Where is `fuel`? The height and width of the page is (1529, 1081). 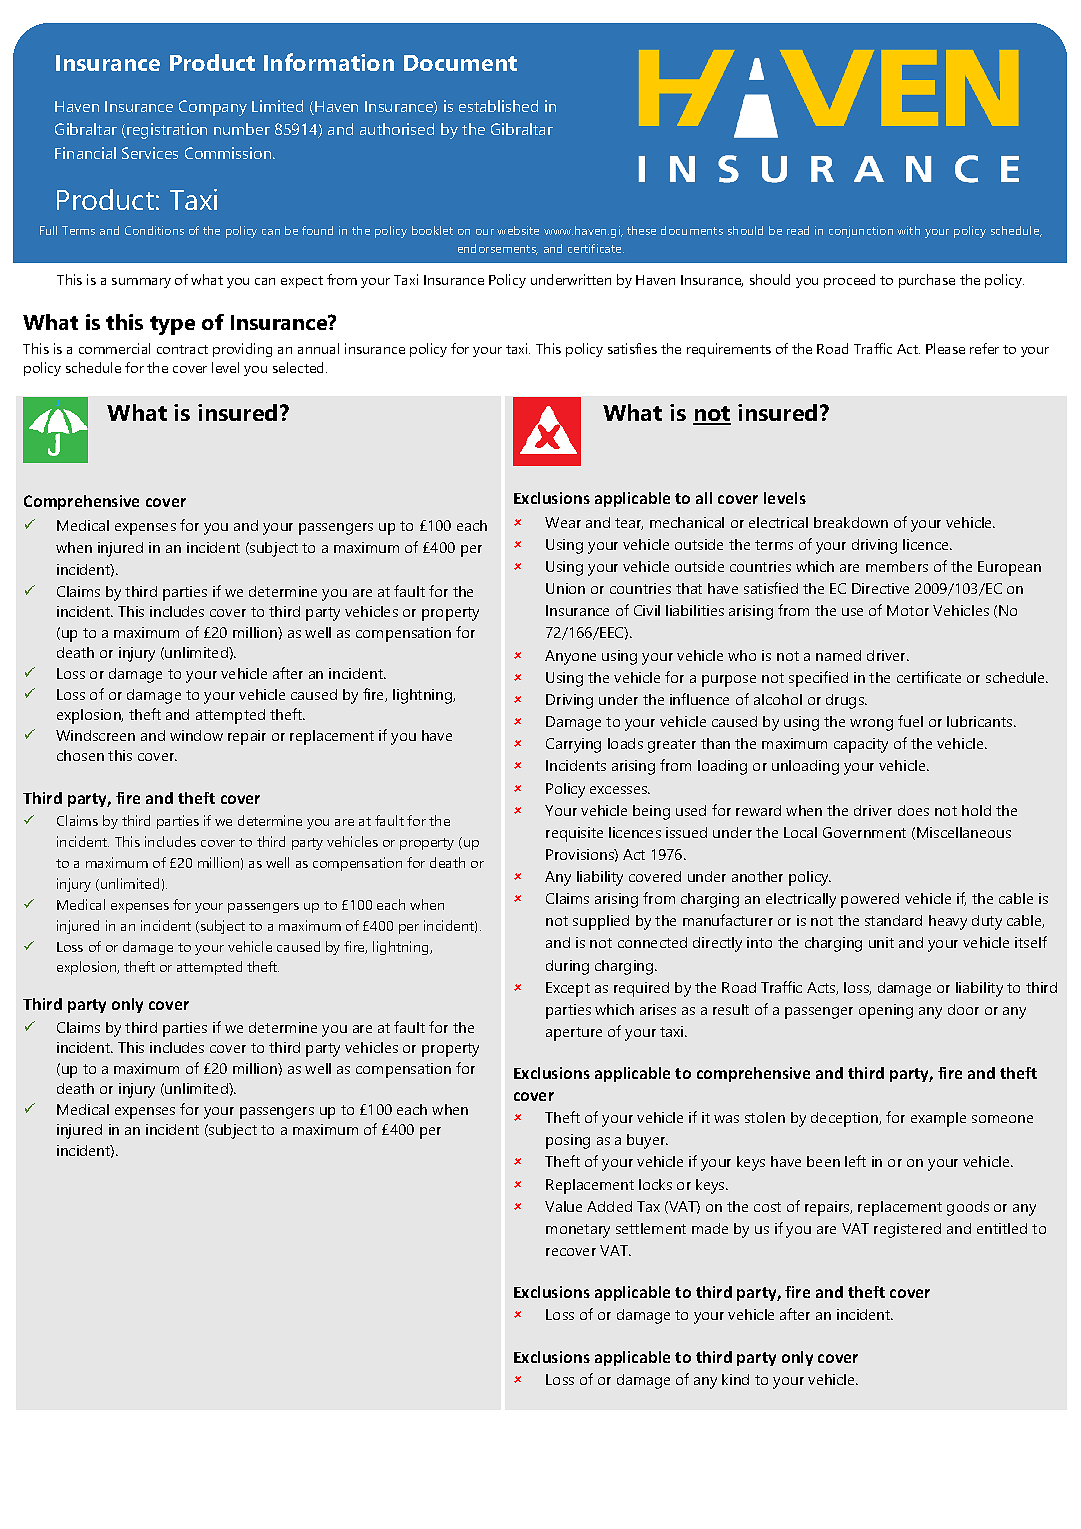
fuel is located at coordinates (910, 721).
